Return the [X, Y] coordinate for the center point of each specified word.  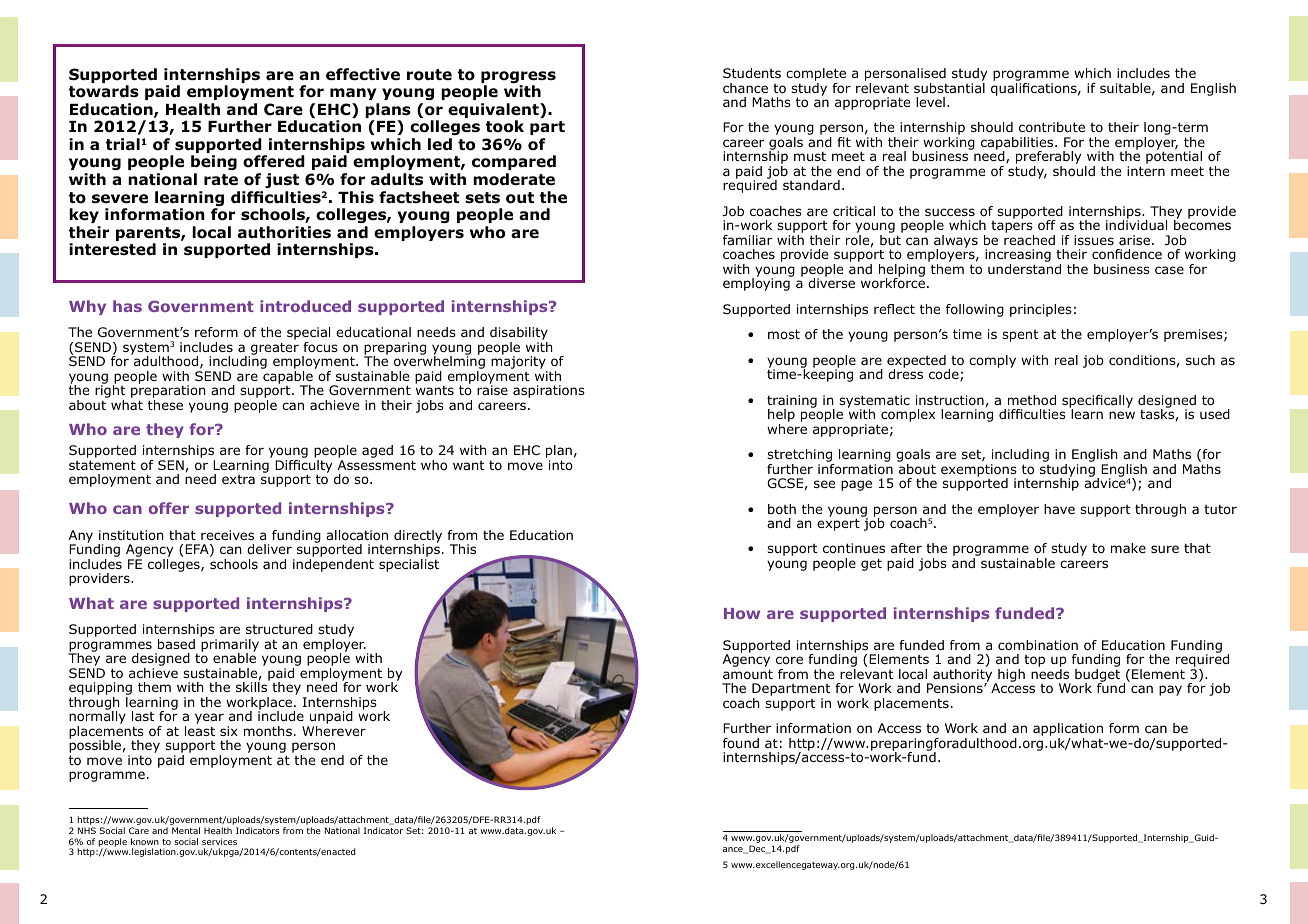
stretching [801, 457]
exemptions [979, 471]
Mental [186, 830]
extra [238, 479]
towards [104, 91]
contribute [1052, 127]
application [1068, 731]
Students [752, 73]
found [741, 743]
